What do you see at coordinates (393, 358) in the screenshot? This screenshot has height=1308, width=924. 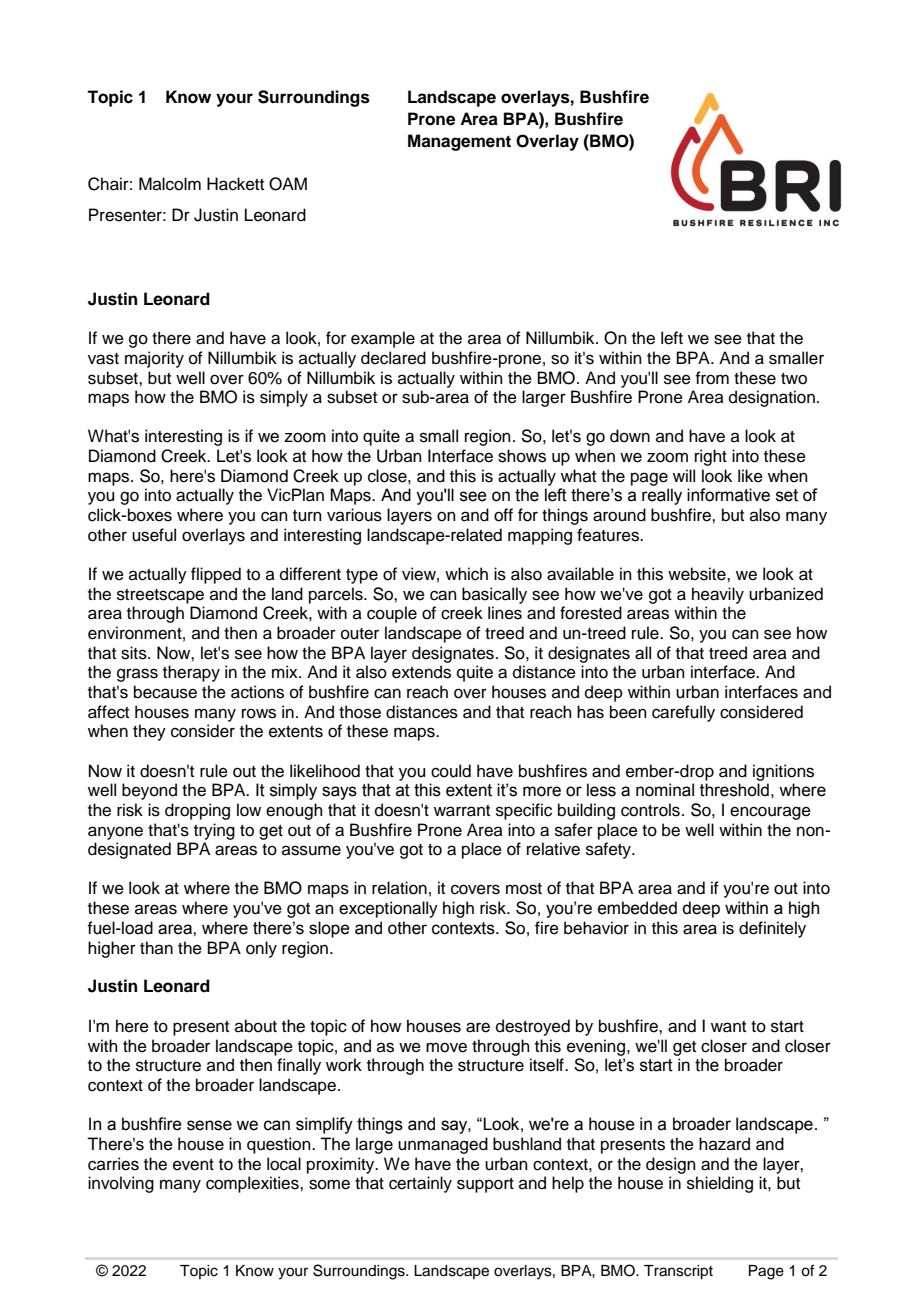 I see `declared` at bounding box center [393, 358].
